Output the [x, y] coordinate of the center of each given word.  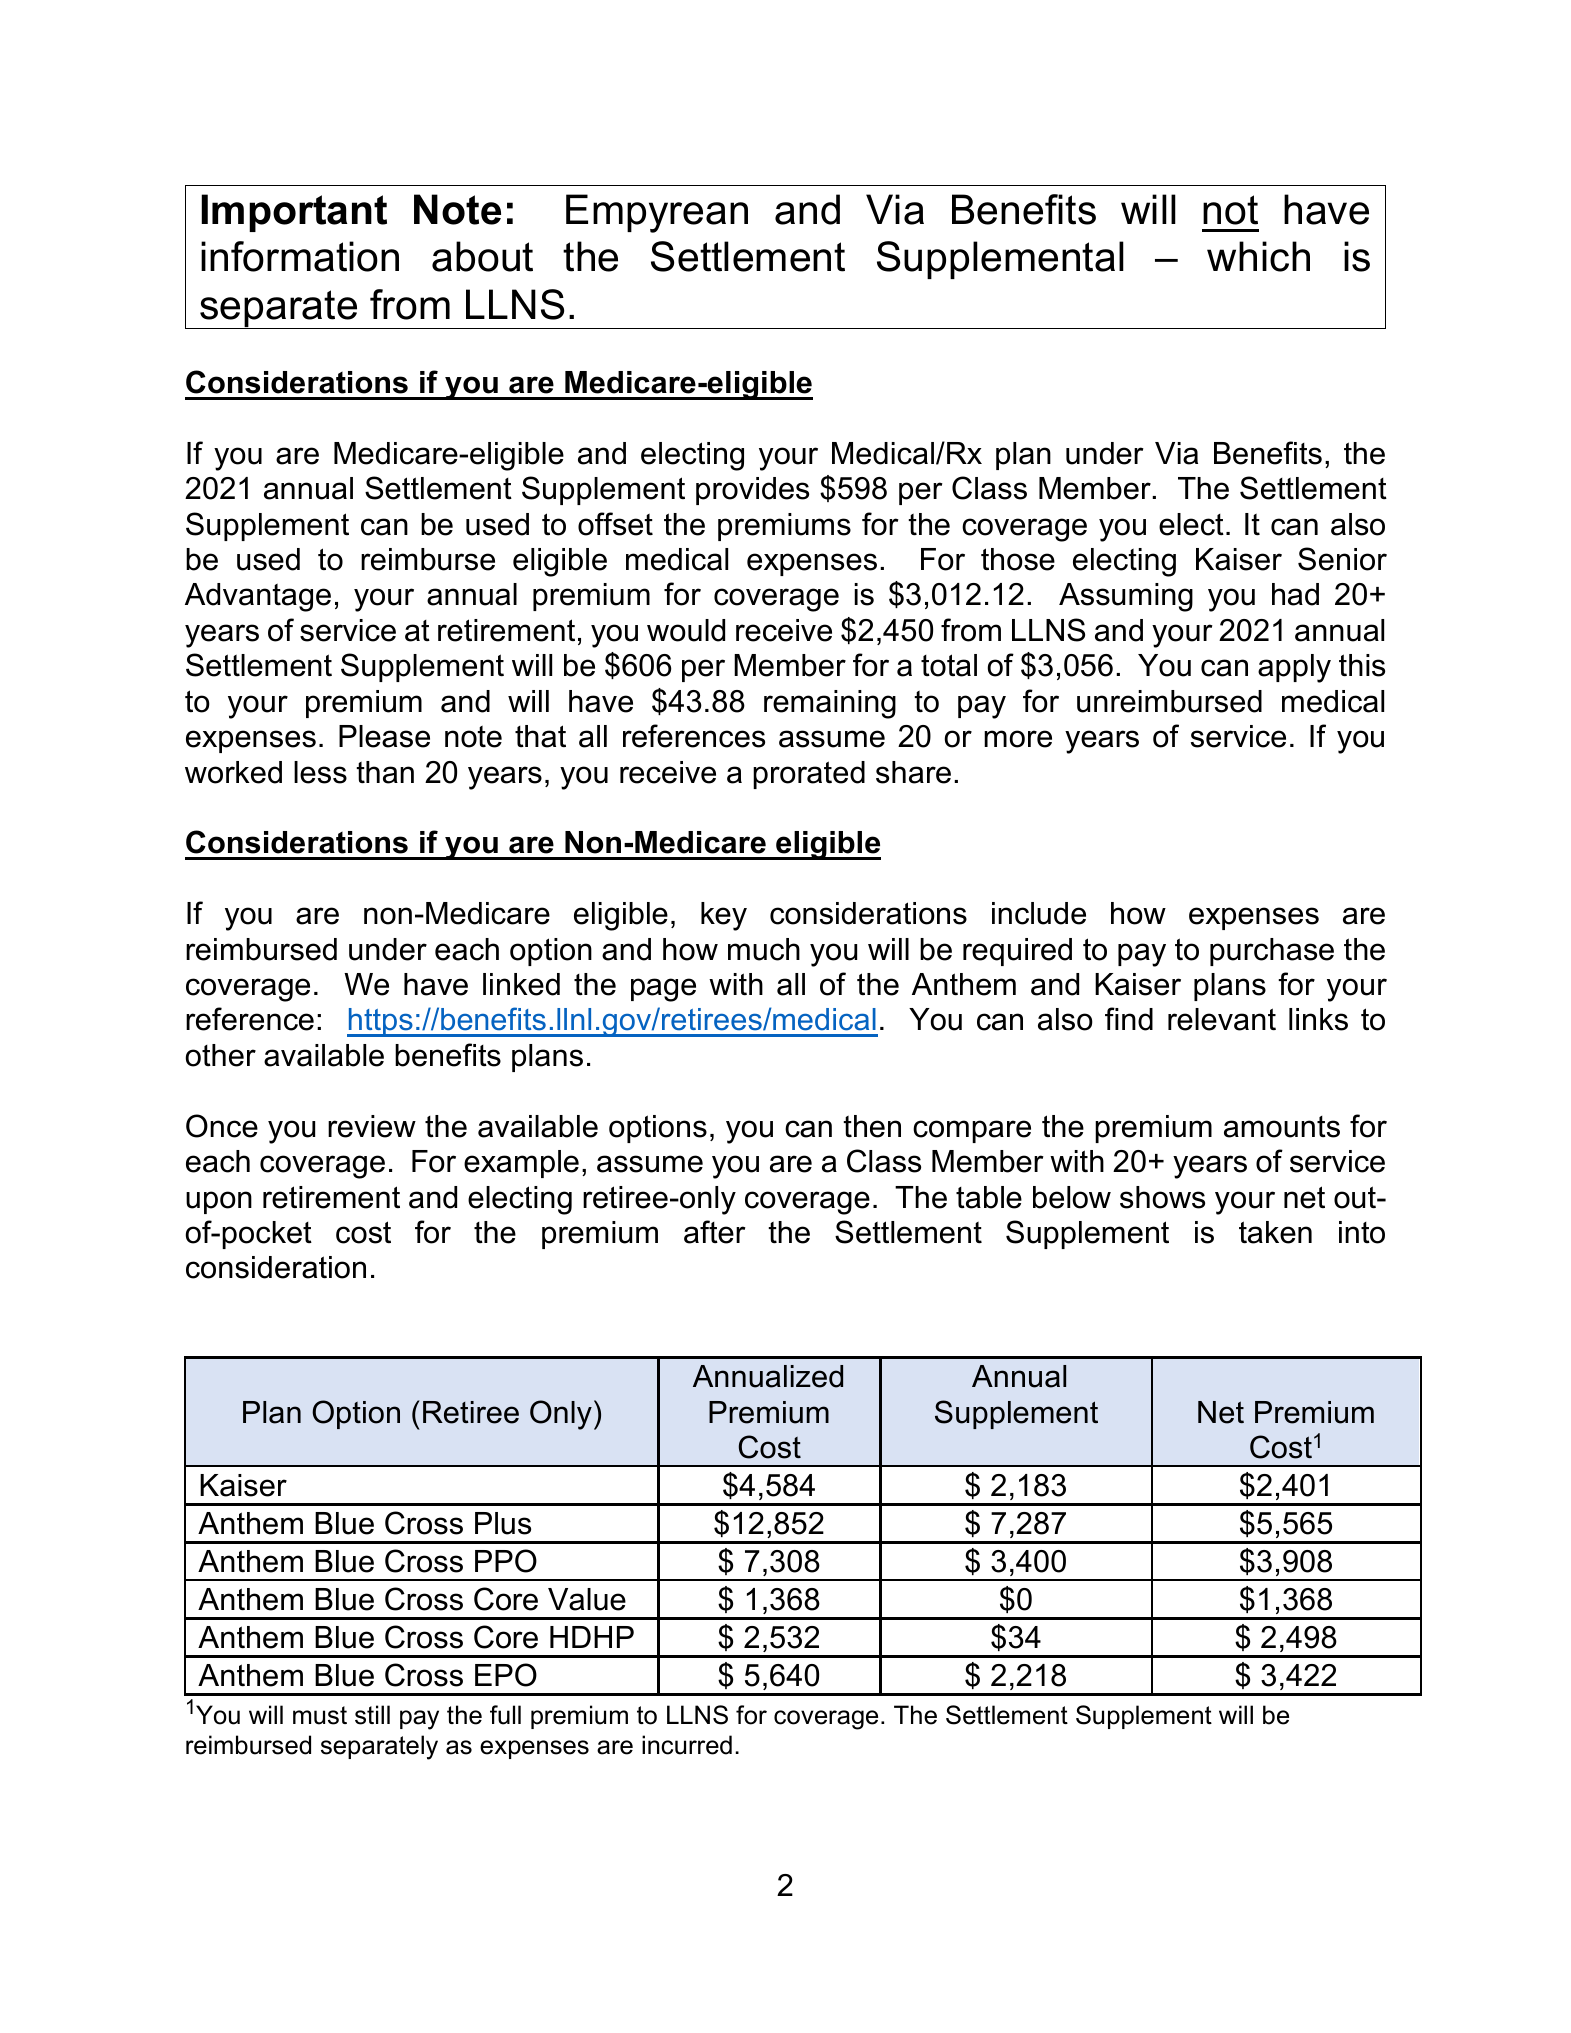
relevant [1222, 1019]
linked [521, 984]
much [764, 949]
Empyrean [657, 213]
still [372, 1715]
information [300, 256]
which [1258, 256]
